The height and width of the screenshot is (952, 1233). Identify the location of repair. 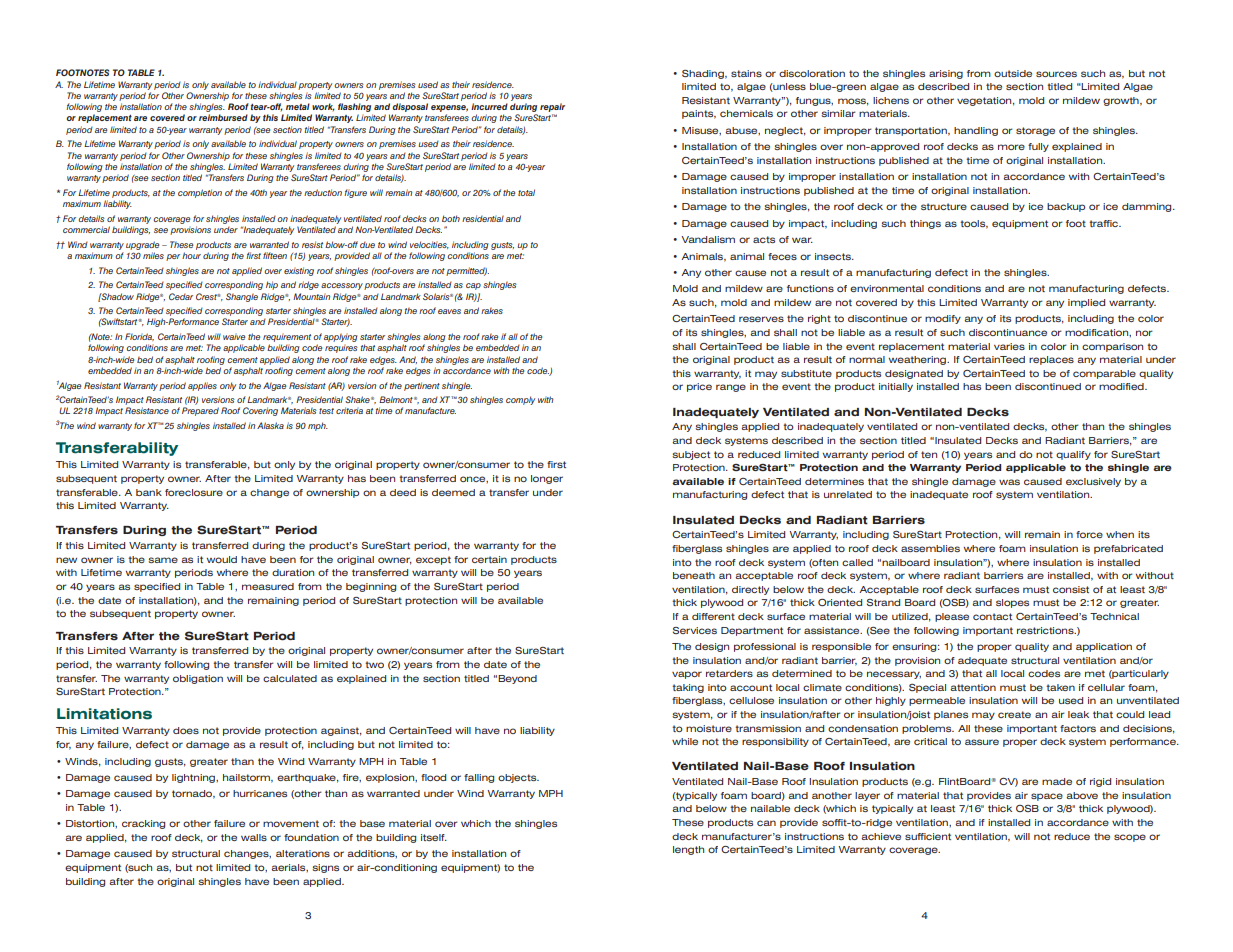
(552, 109).
